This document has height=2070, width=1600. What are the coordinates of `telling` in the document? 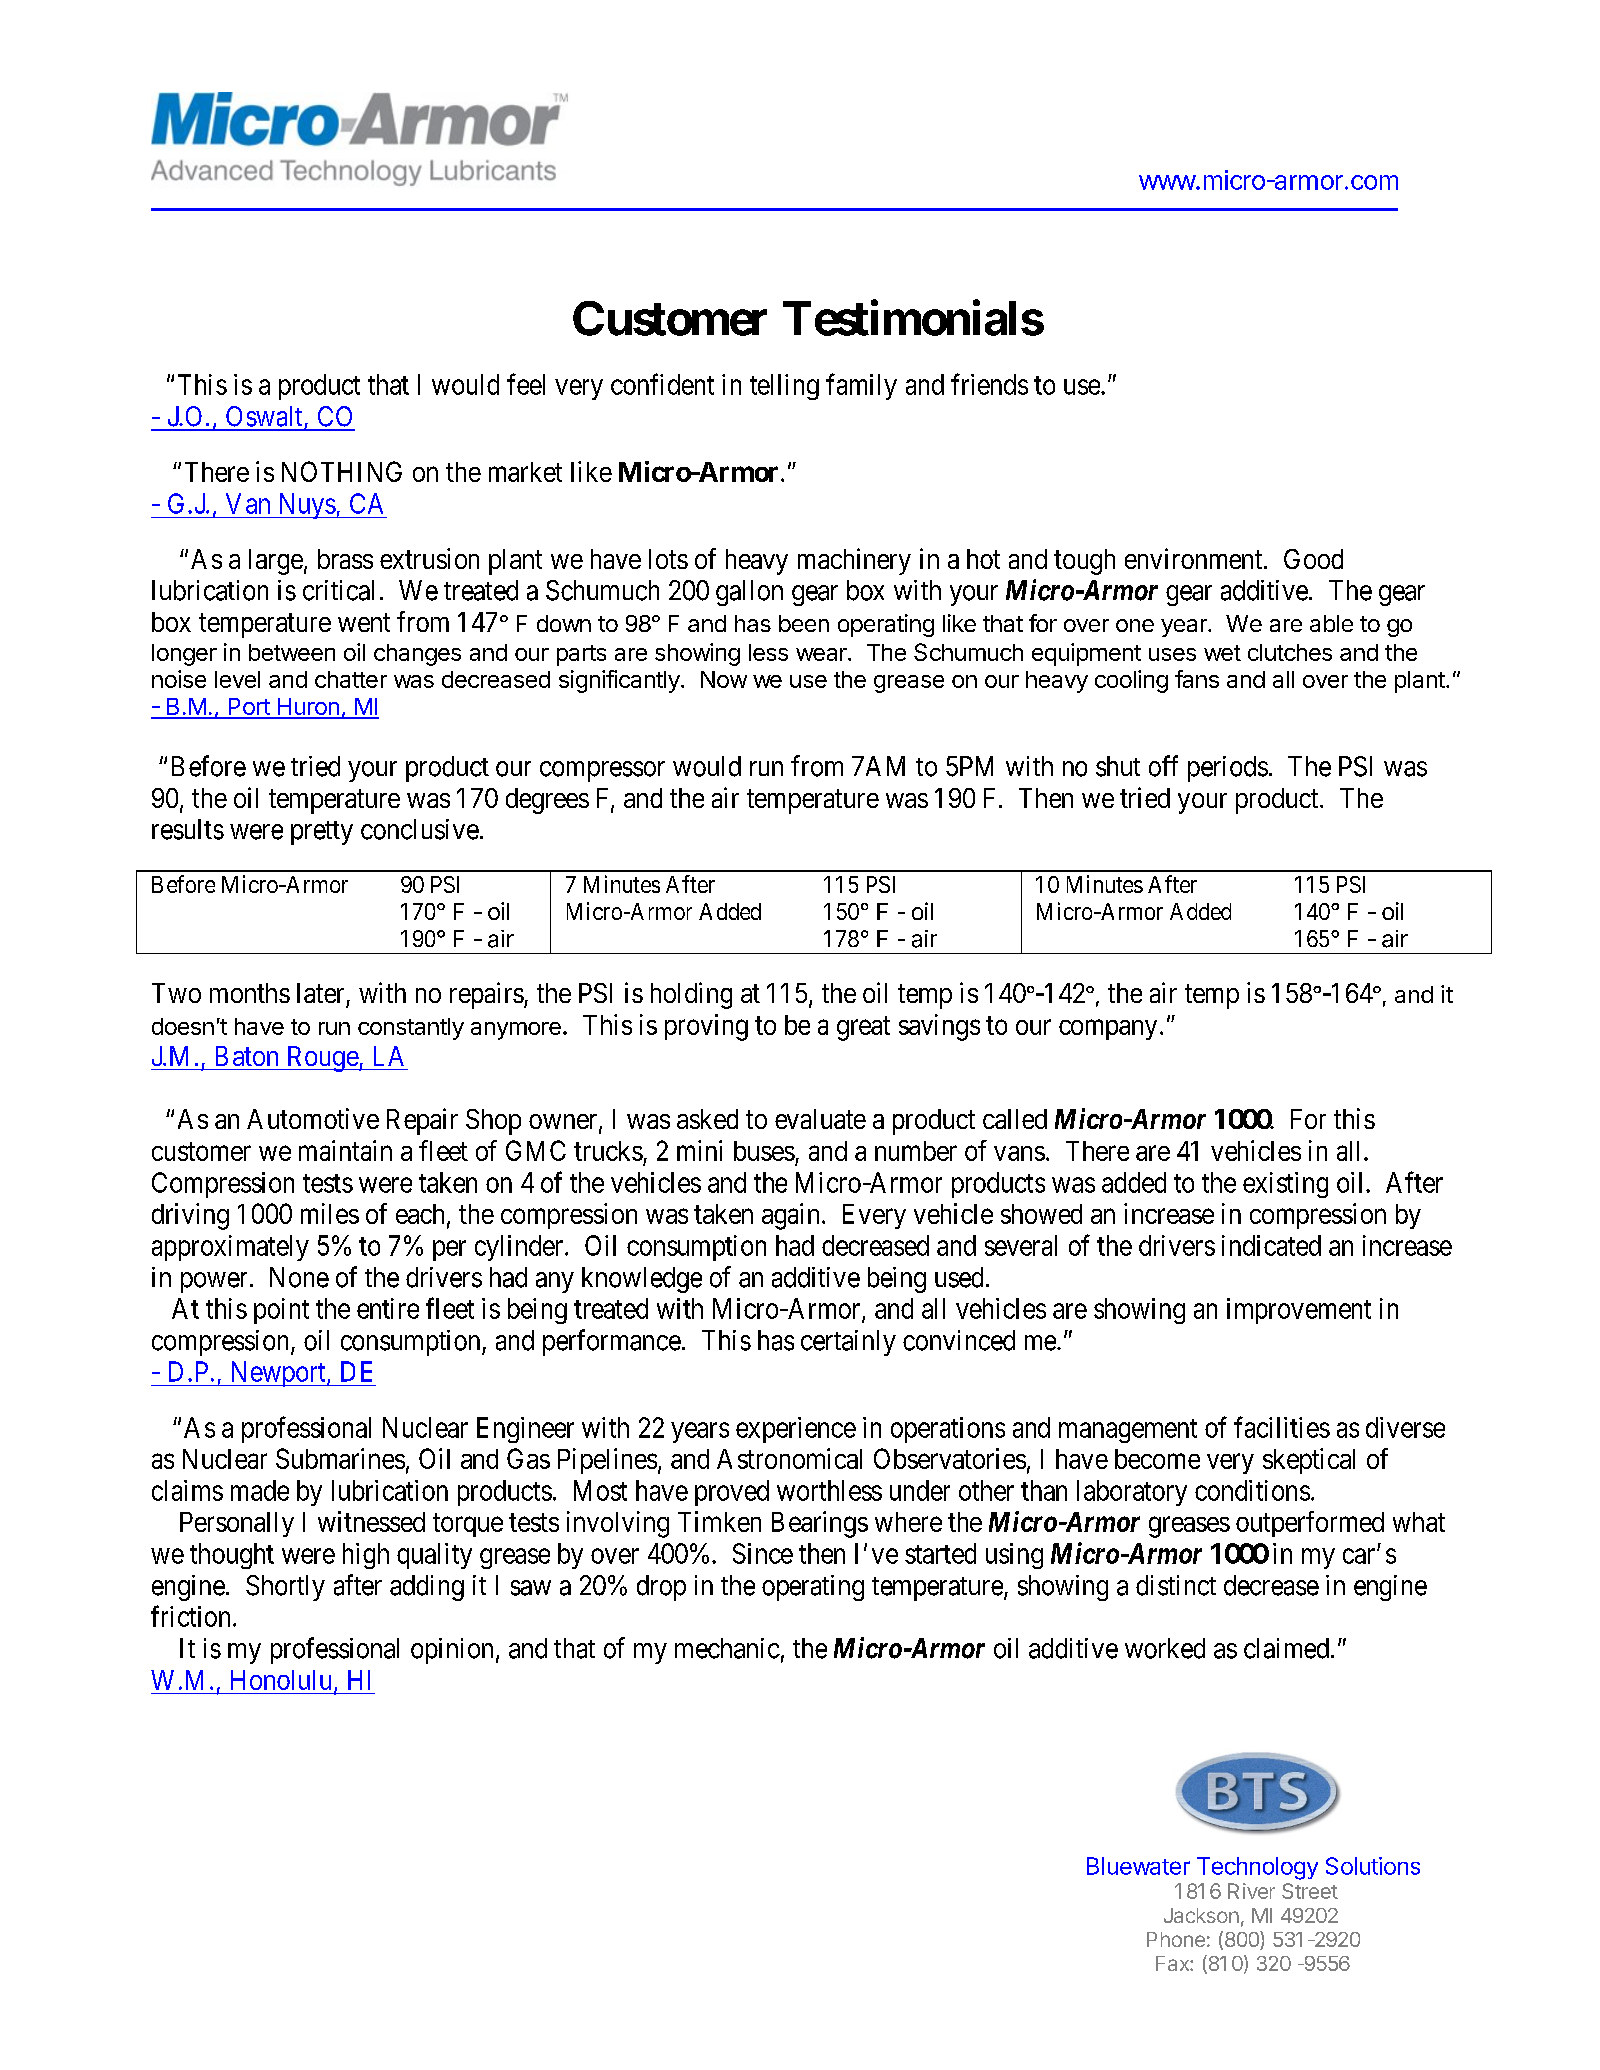 It's located at (784, 387).
